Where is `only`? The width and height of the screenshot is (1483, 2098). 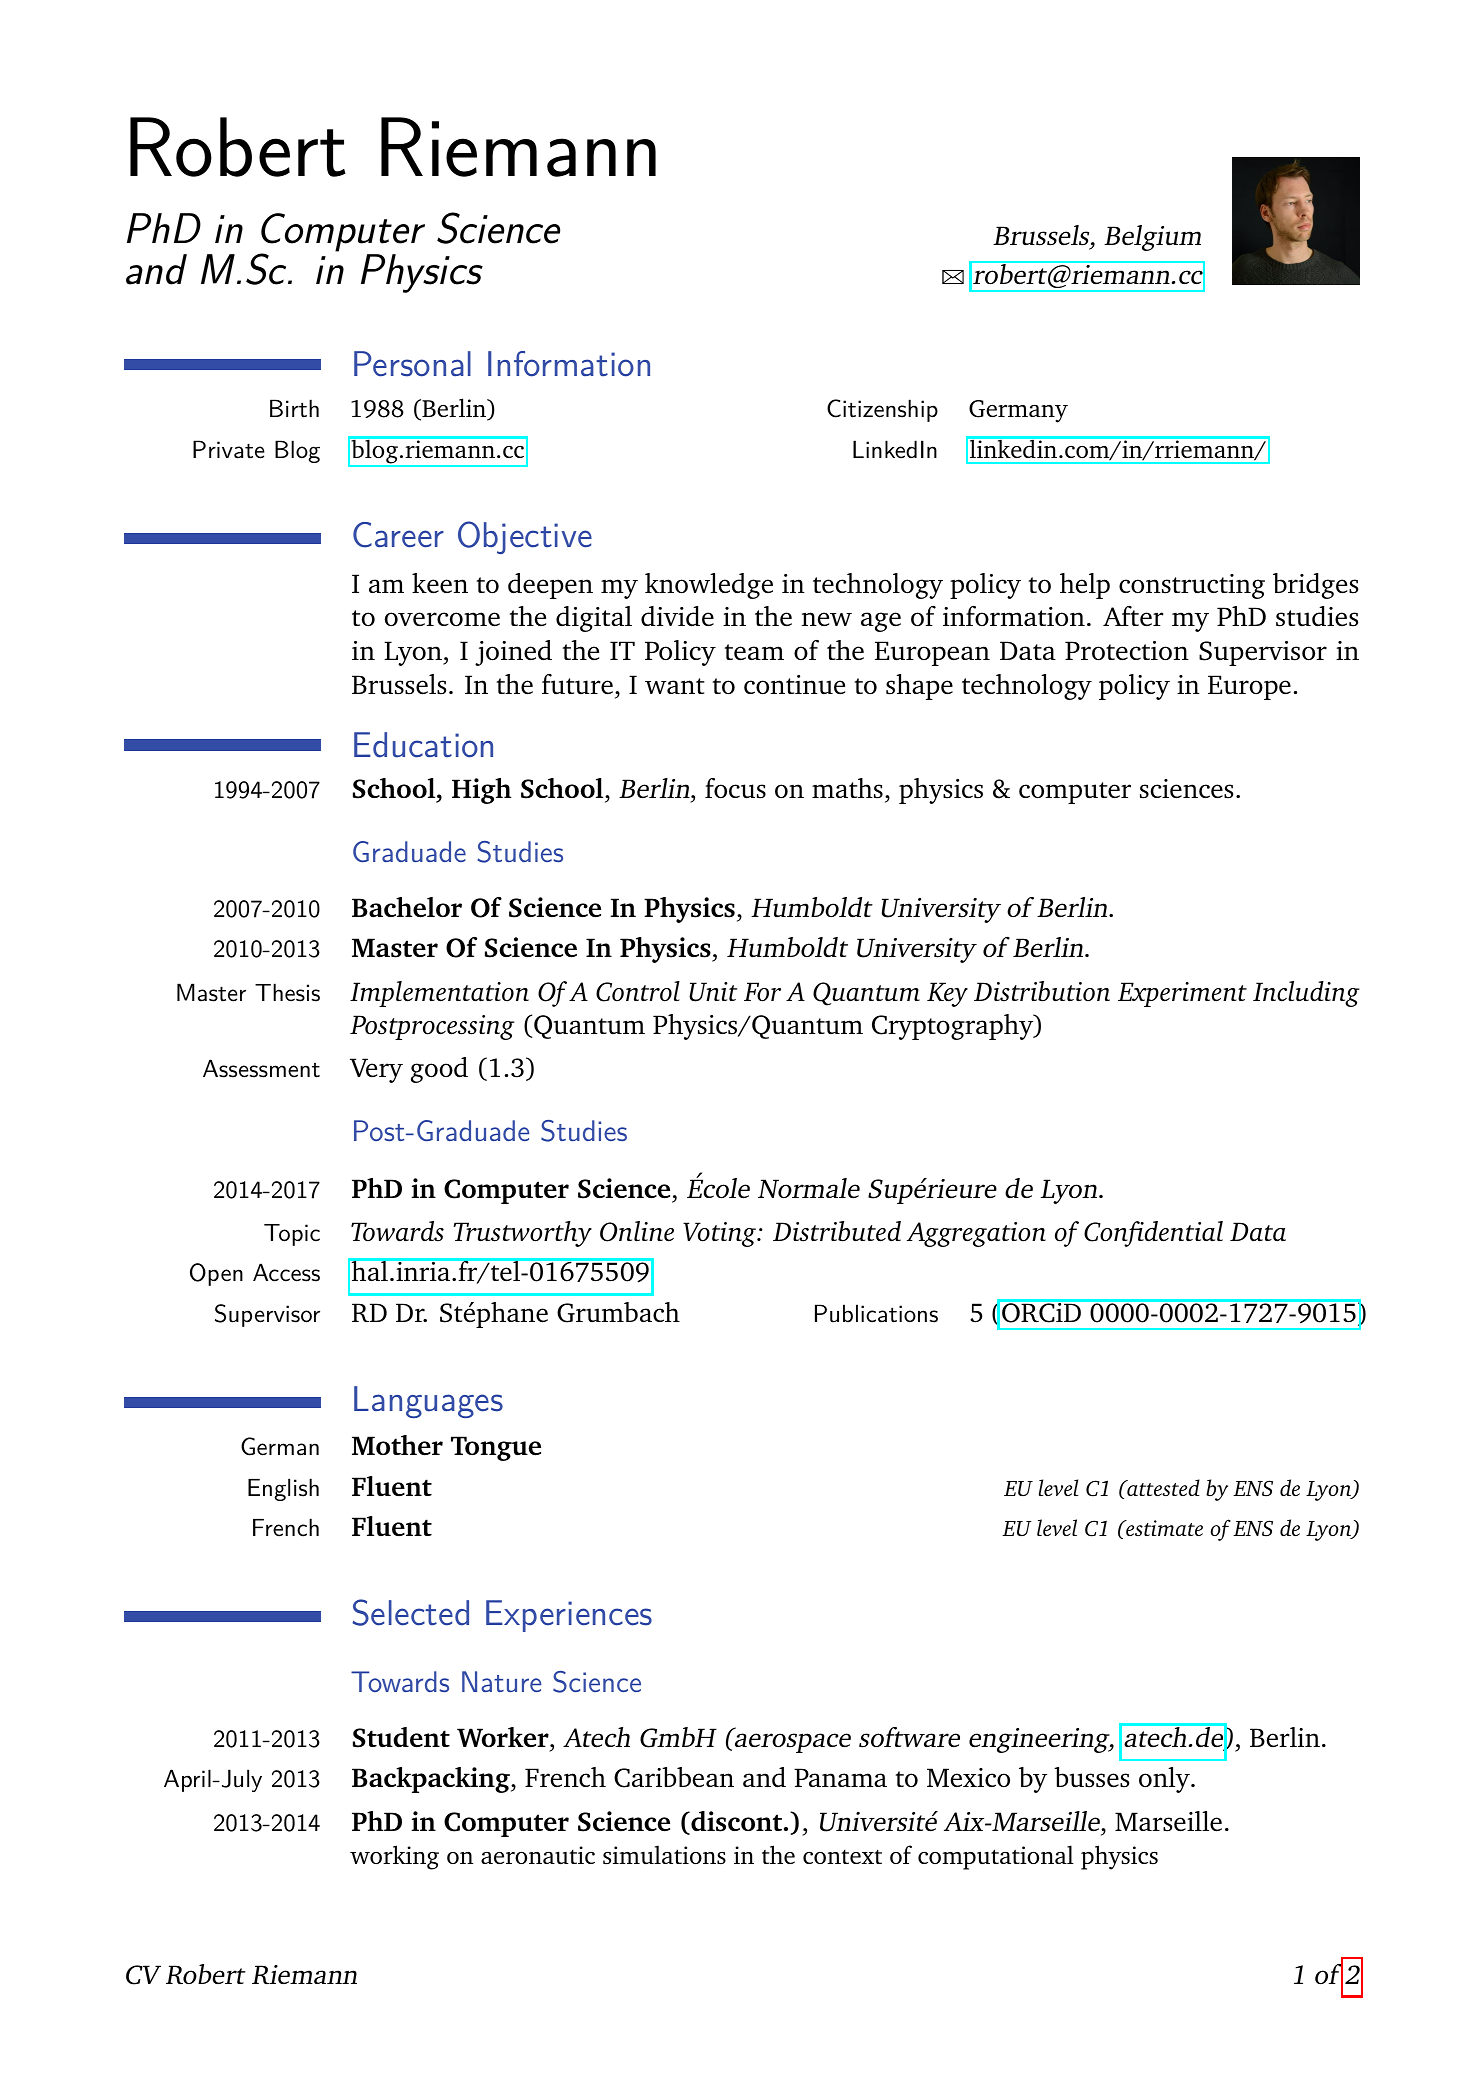
only is located at coordinates (1165, 1780).
